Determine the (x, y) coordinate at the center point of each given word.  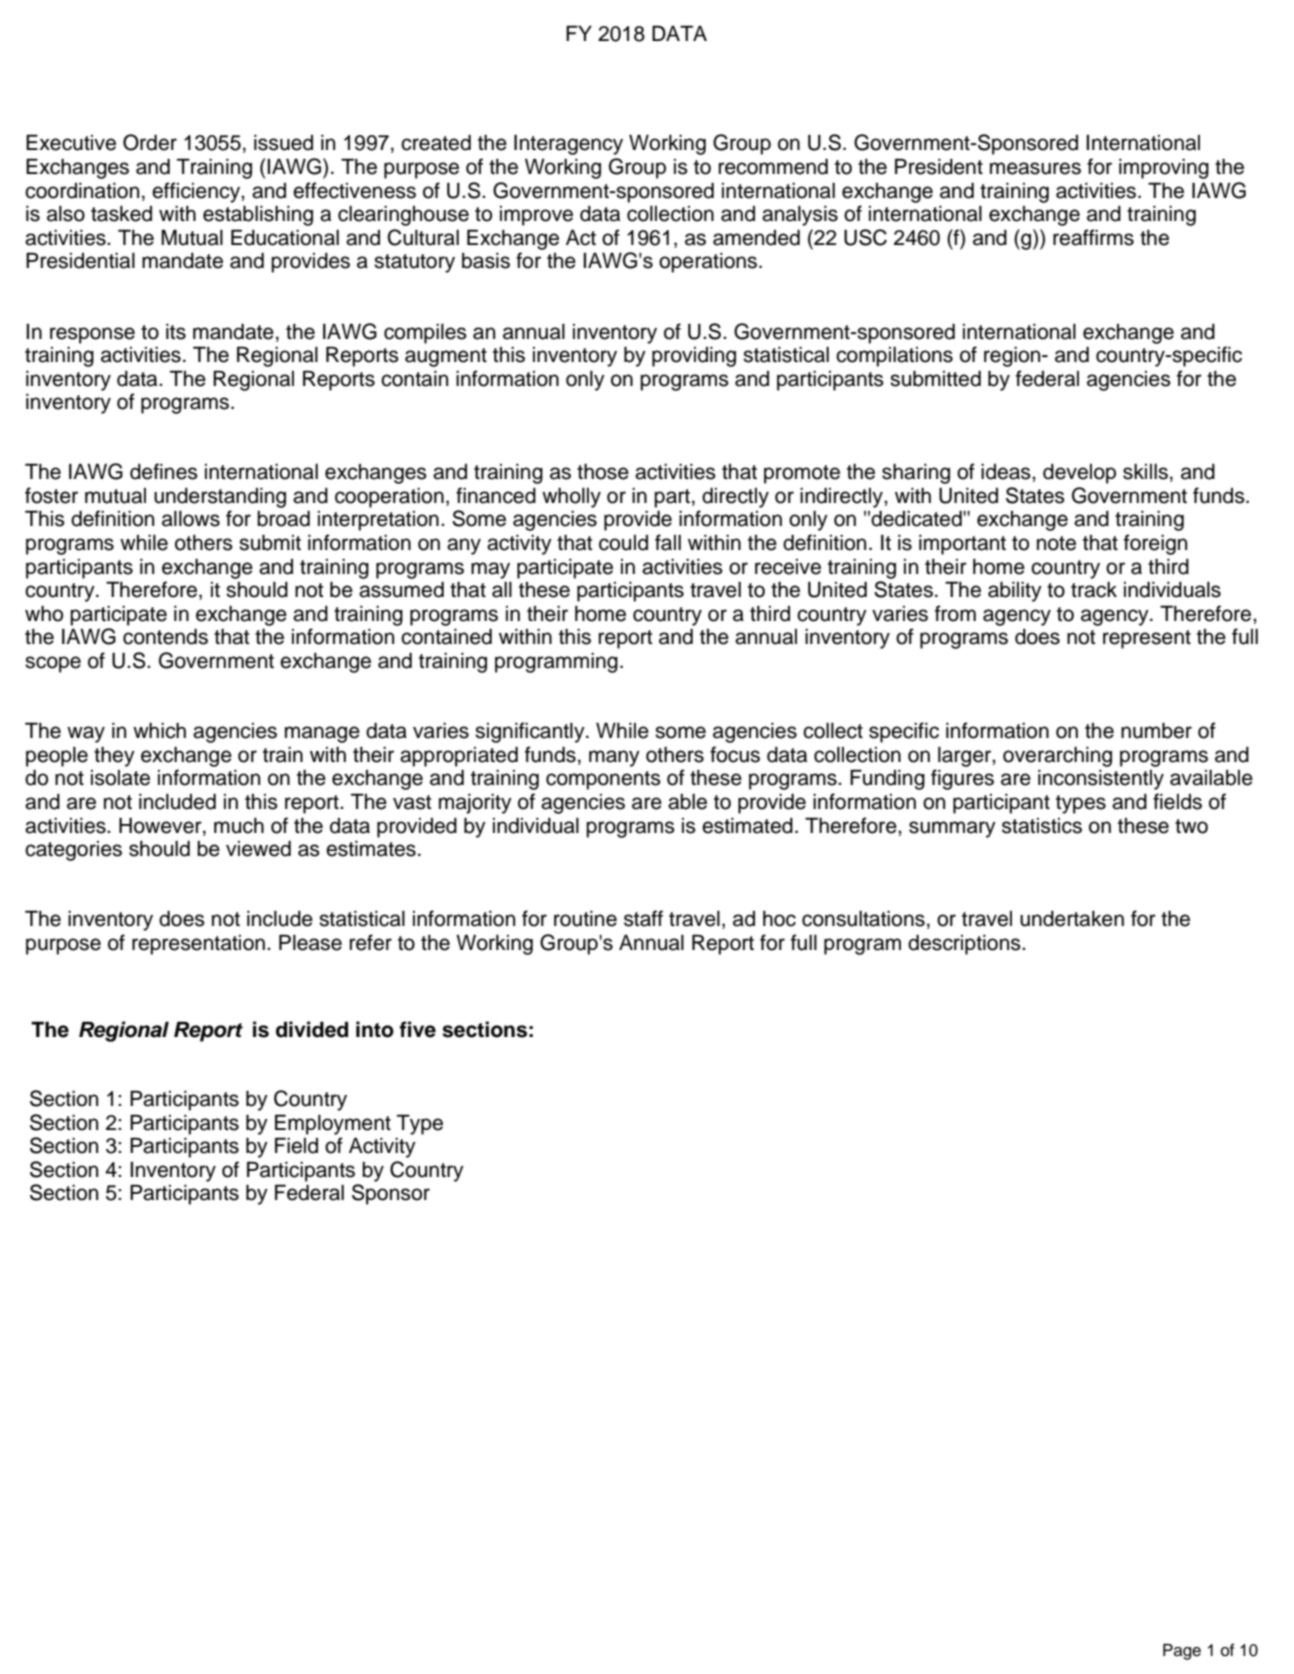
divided (312, 1029)
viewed (258, 849)
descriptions (965, 945)
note (1056, 543)
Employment (333, 1124)
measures (1035, 168)
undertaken (1072, 919)
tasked (121, 214)
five (417, 1029)
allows (191, 519)
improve (536, 216)
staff (643, 918)
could (623, 543)
